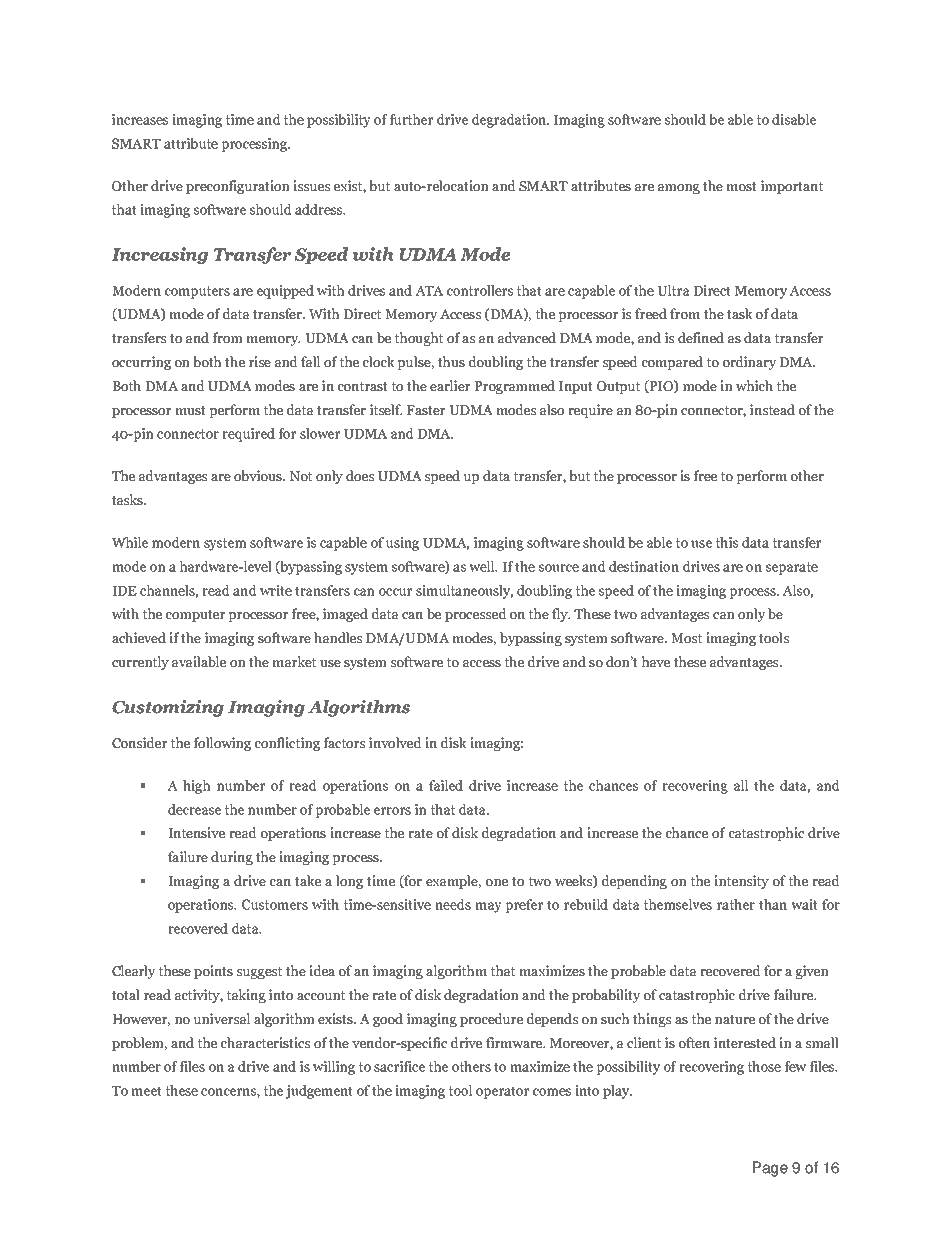 This screenshot has height=1233, width=952. I want to click on have, so click(655, 661).
